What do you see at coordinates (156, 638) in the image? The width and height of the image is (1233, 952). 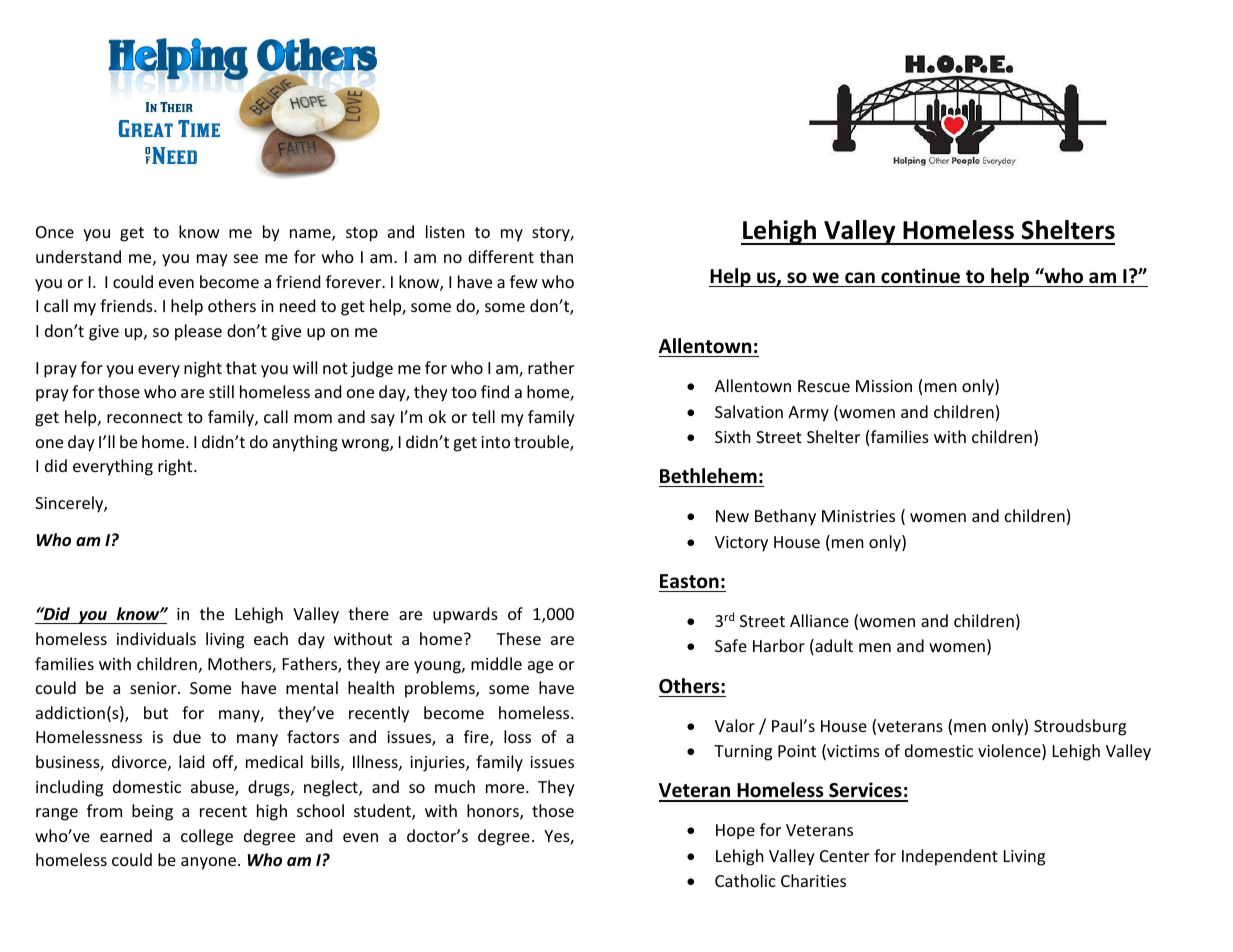 I see `individuals` at bounding box center [156, 638].
